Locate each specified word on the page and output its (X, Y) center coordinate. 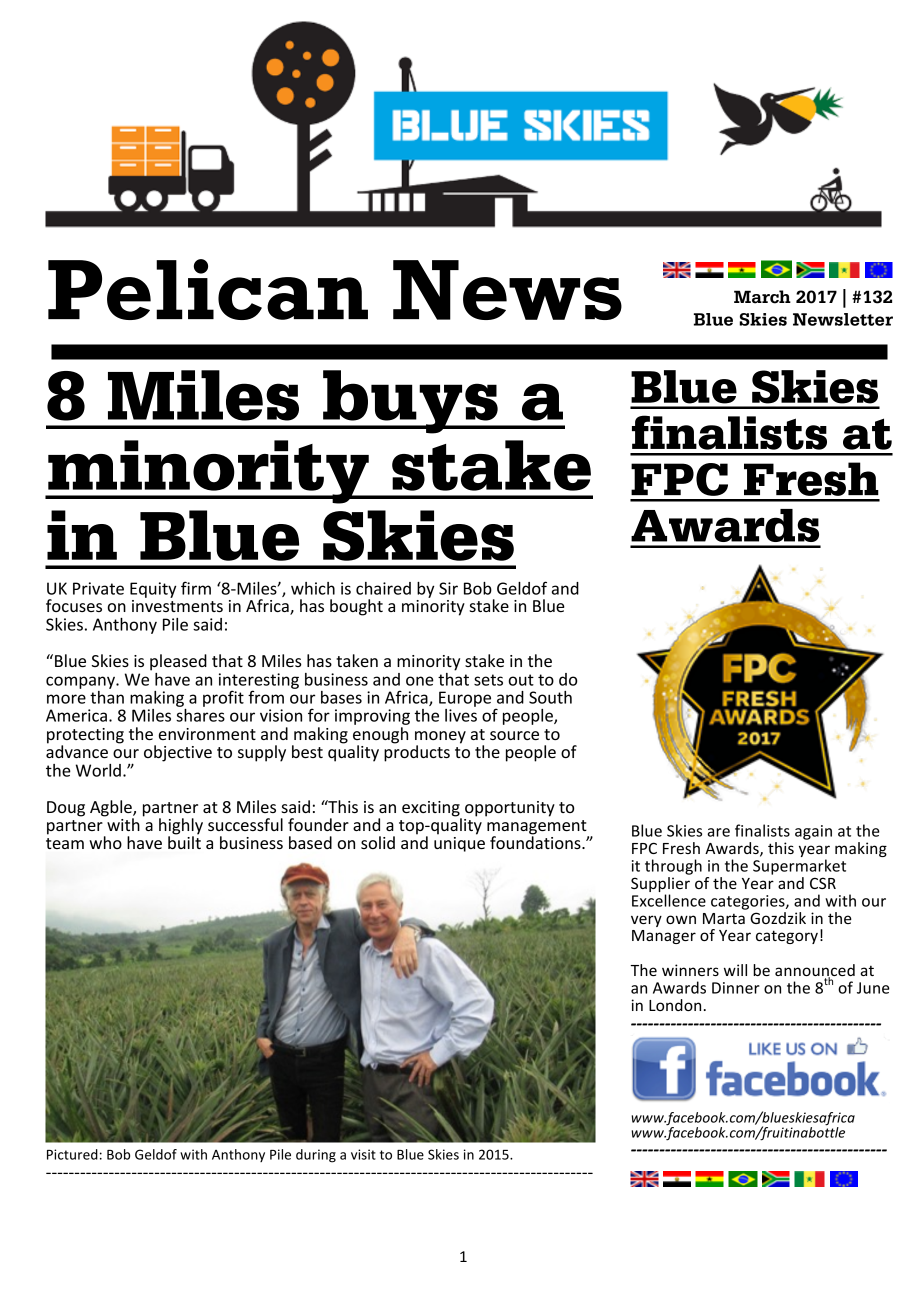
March (762, 297)
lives (461, 714)
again (813, 832)
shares (200, 714)
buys (410, 402)
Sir (448, 588)
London (675, 1005)
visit (363, 1154)
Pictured (72, 1154)
